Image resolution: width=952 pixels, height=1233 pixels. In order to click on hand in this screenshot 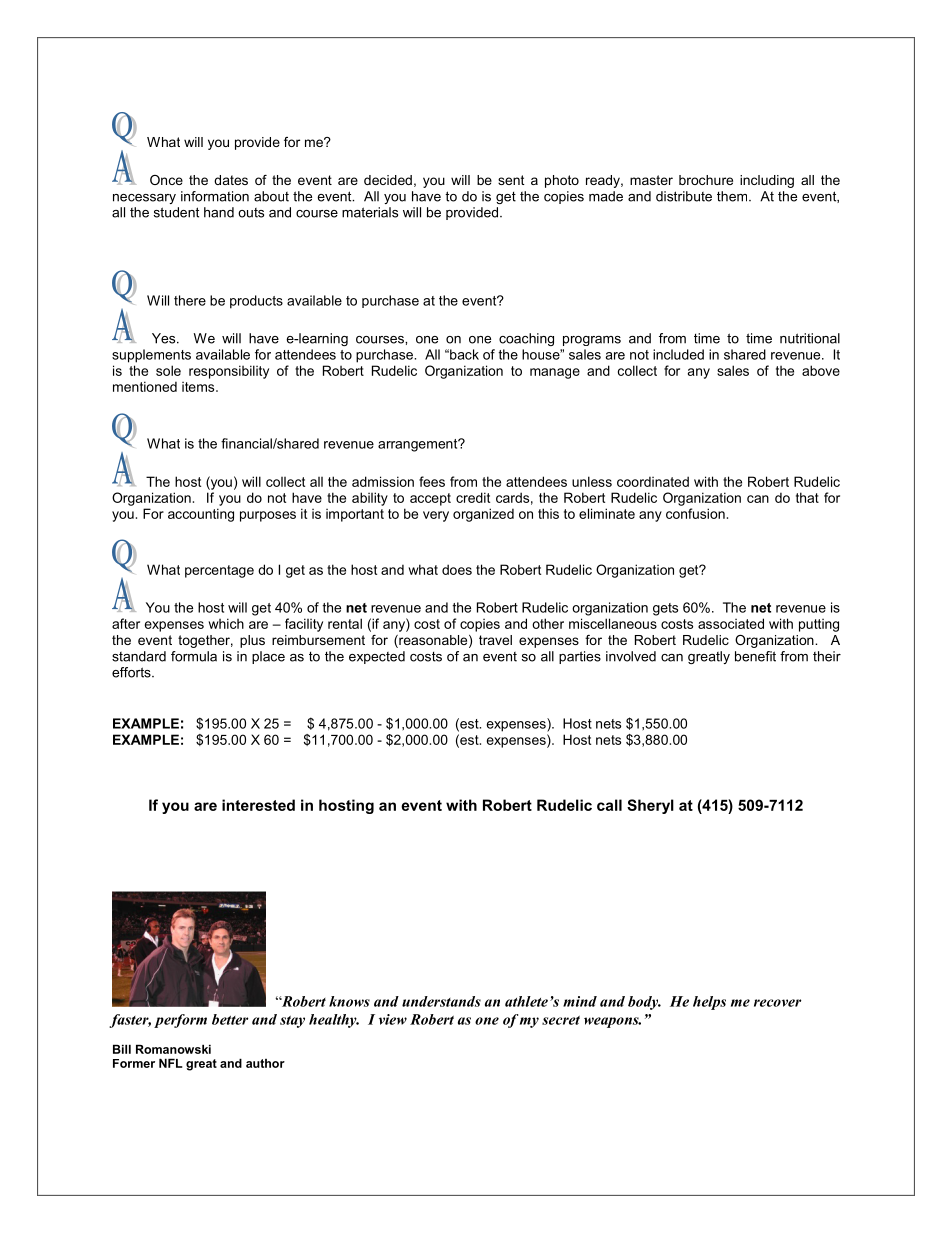, I will do `click(219, 212)`.
